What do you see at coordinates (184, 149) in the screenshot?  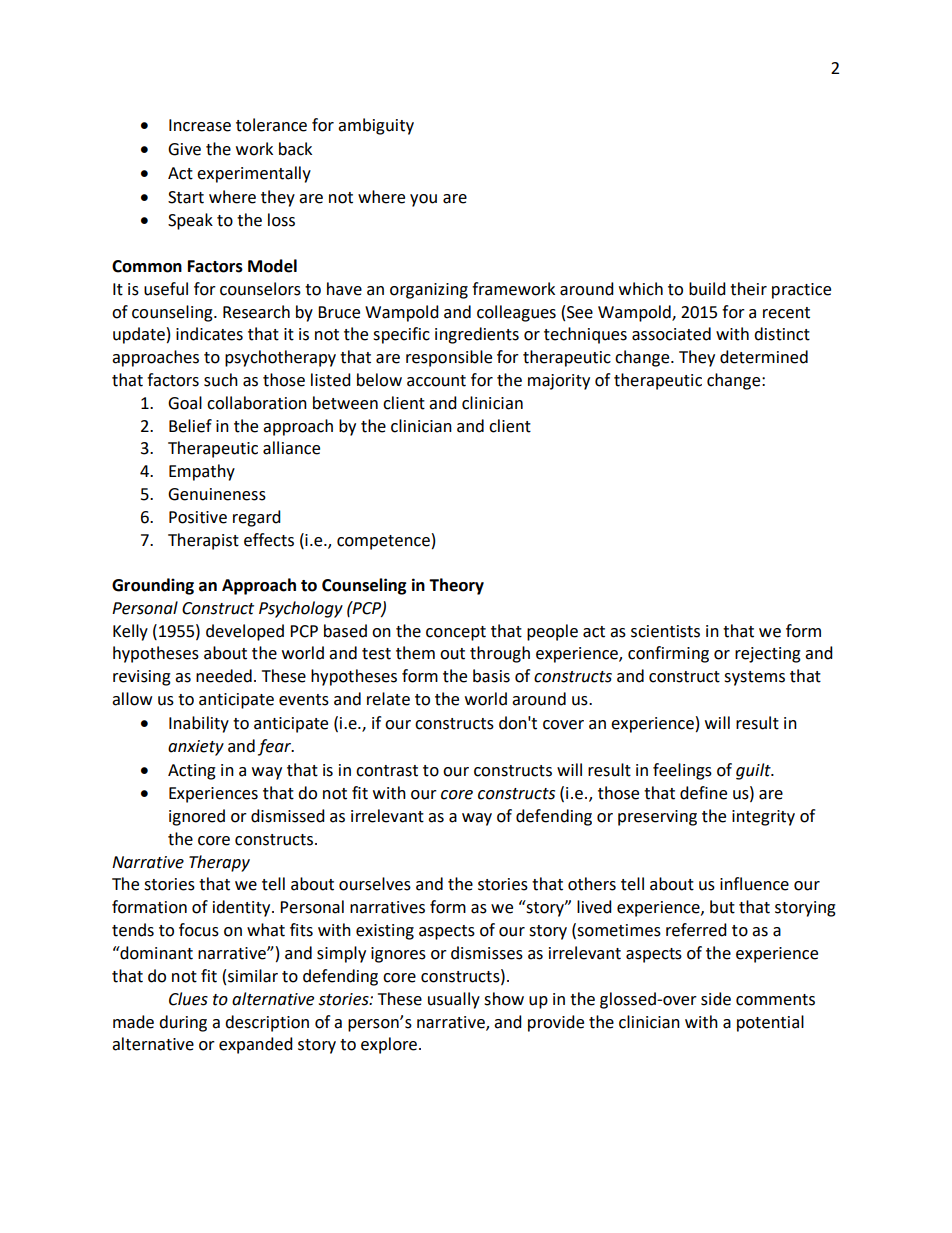 I see `Give` at bounding box center [184, 149].
